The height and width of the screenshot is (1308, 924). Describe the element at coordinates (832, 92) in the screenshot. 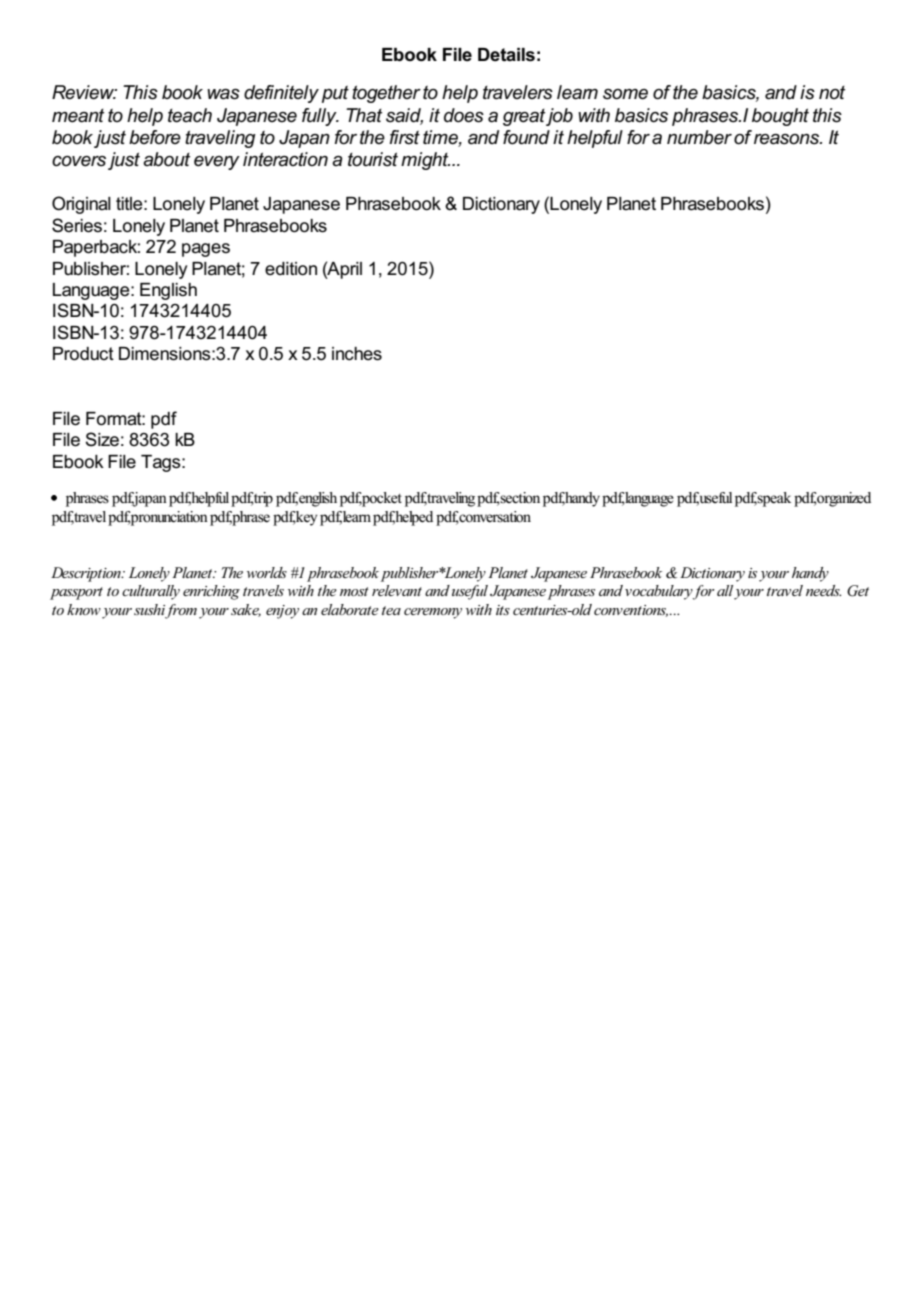

I see `not` at that location.
